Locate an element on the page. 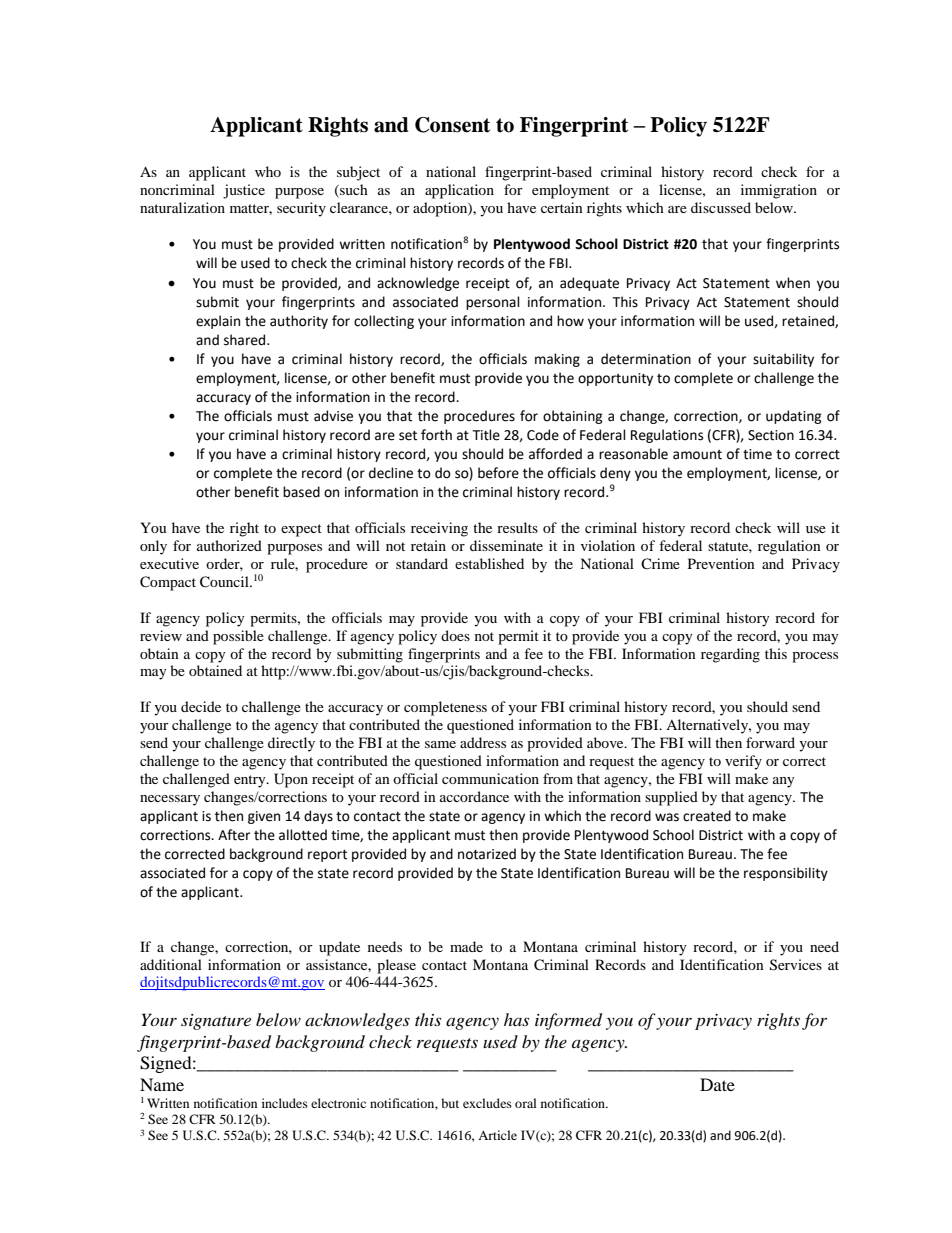 The height and width of the page is (1233, 952). before is located at coordinates (498, 473).
